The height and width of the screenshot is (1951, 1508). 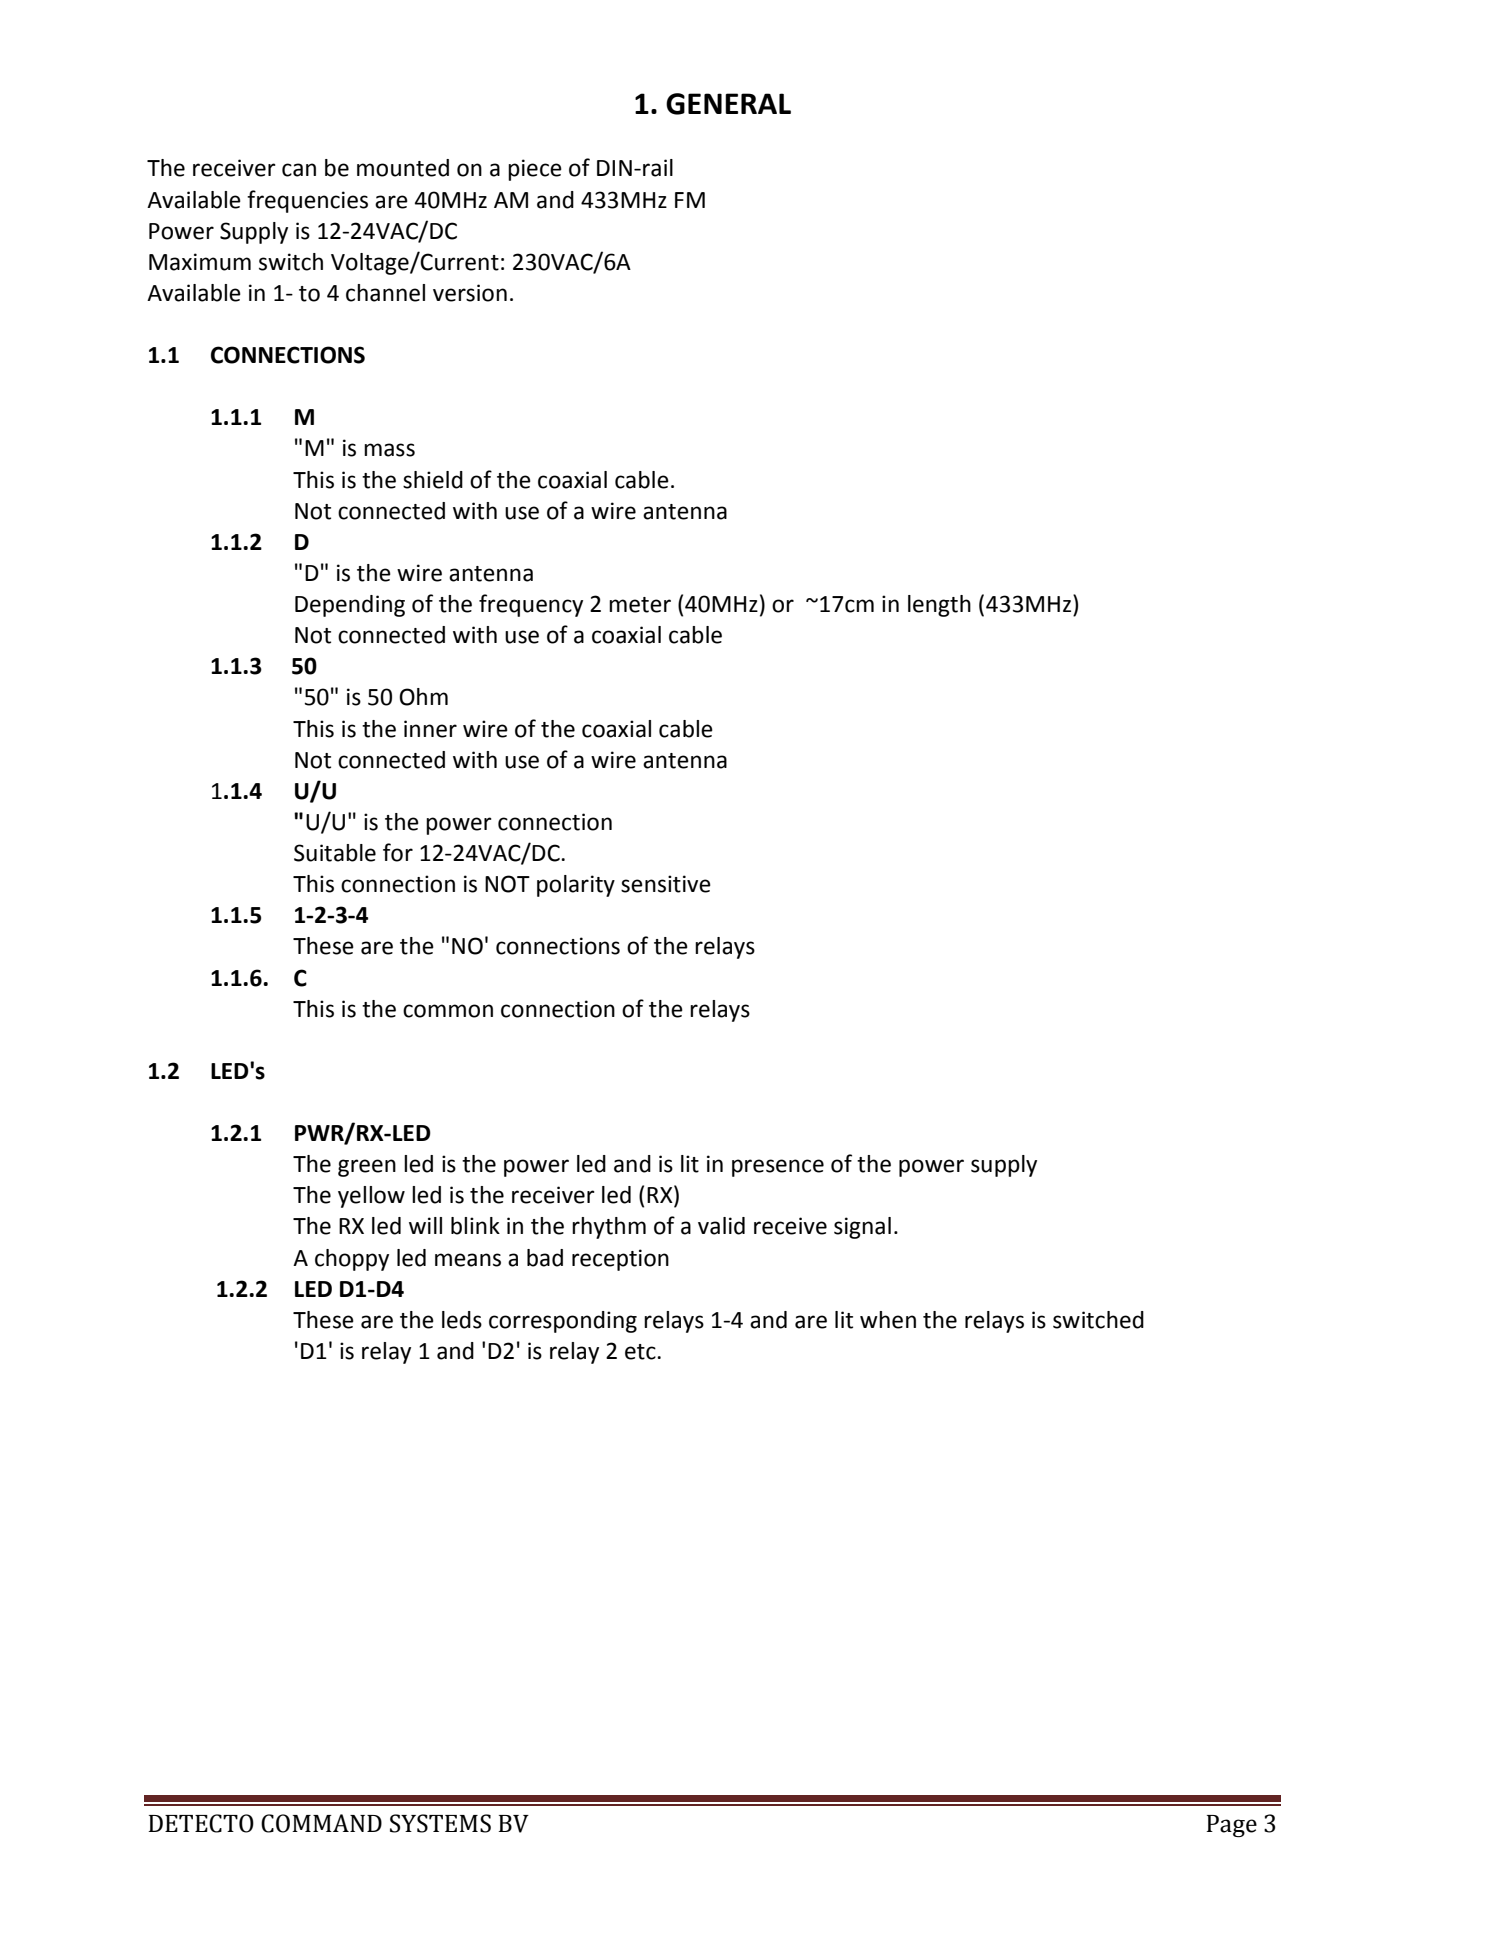 What do you see at coordinates (321, 1823) in the screenshot?
I see `COMMAND` at bounding box center [321, 1823].
